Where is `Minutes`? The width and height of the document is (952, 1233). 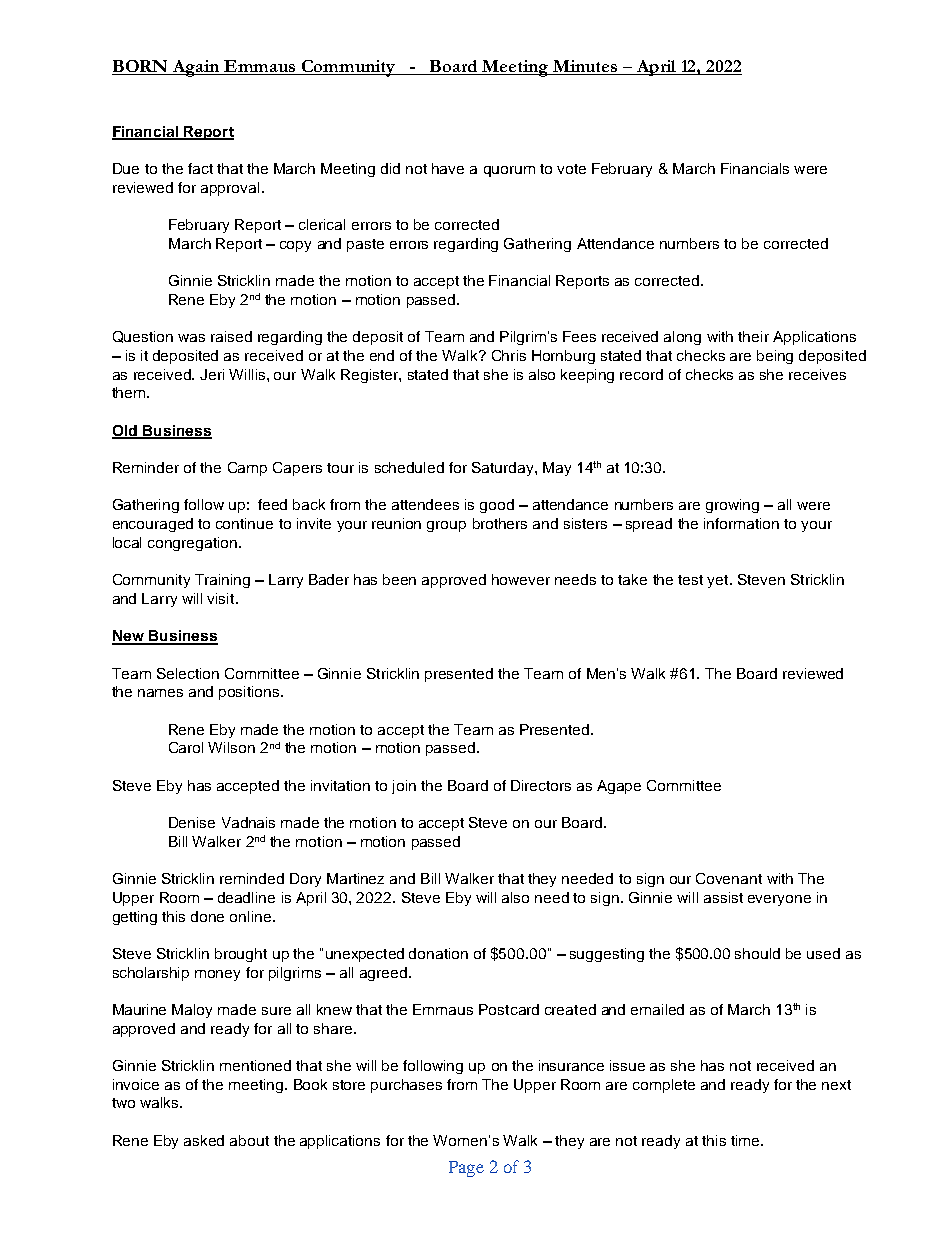 Minutes is located at coordinates (585, 67).
